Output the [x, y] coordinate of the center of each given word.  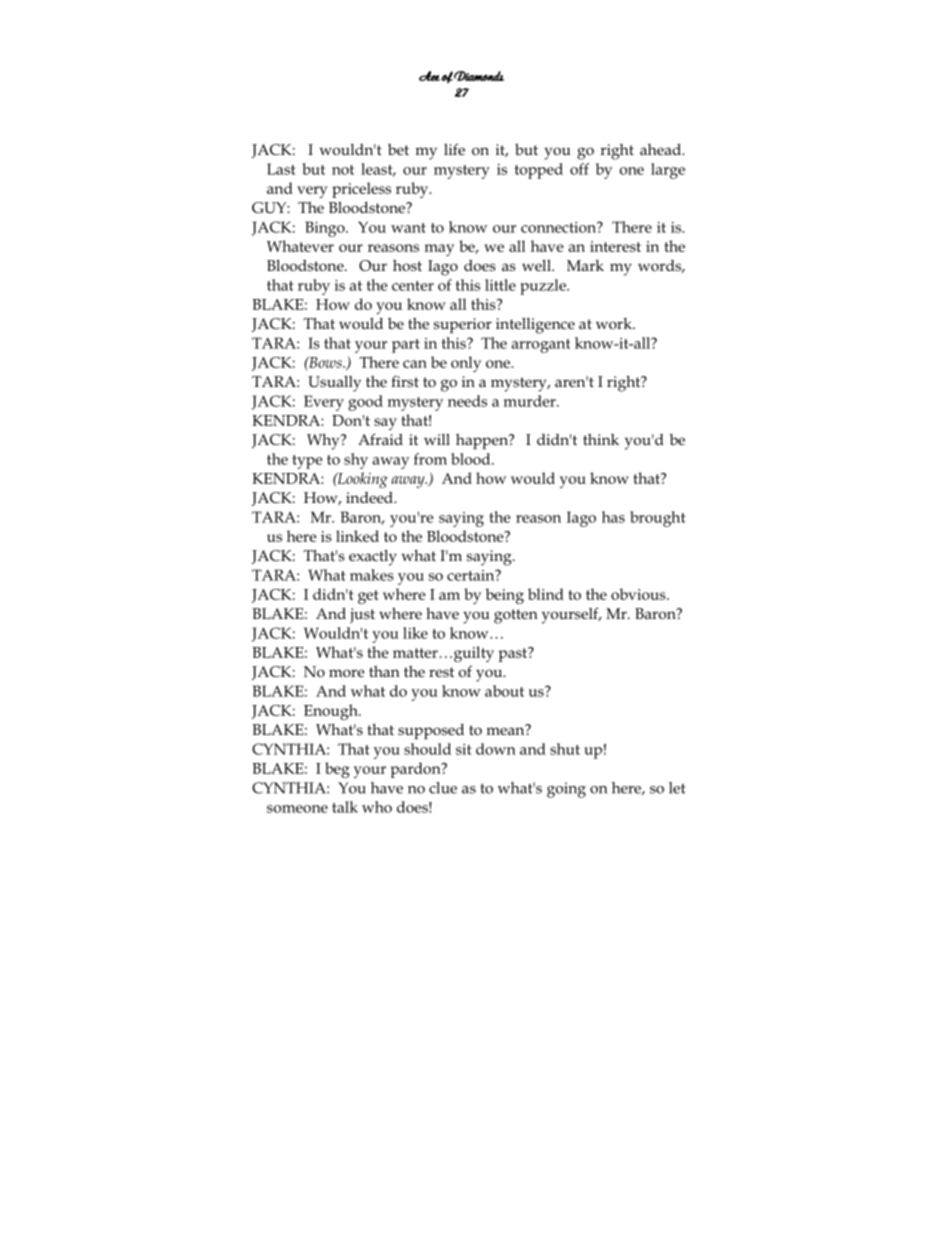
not [343, 170]
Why [324, 442]
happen [483, 441]
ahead [661, 149]
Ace [429, 76]
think [601, 439]
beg [337, 770]
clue [443, 788]
